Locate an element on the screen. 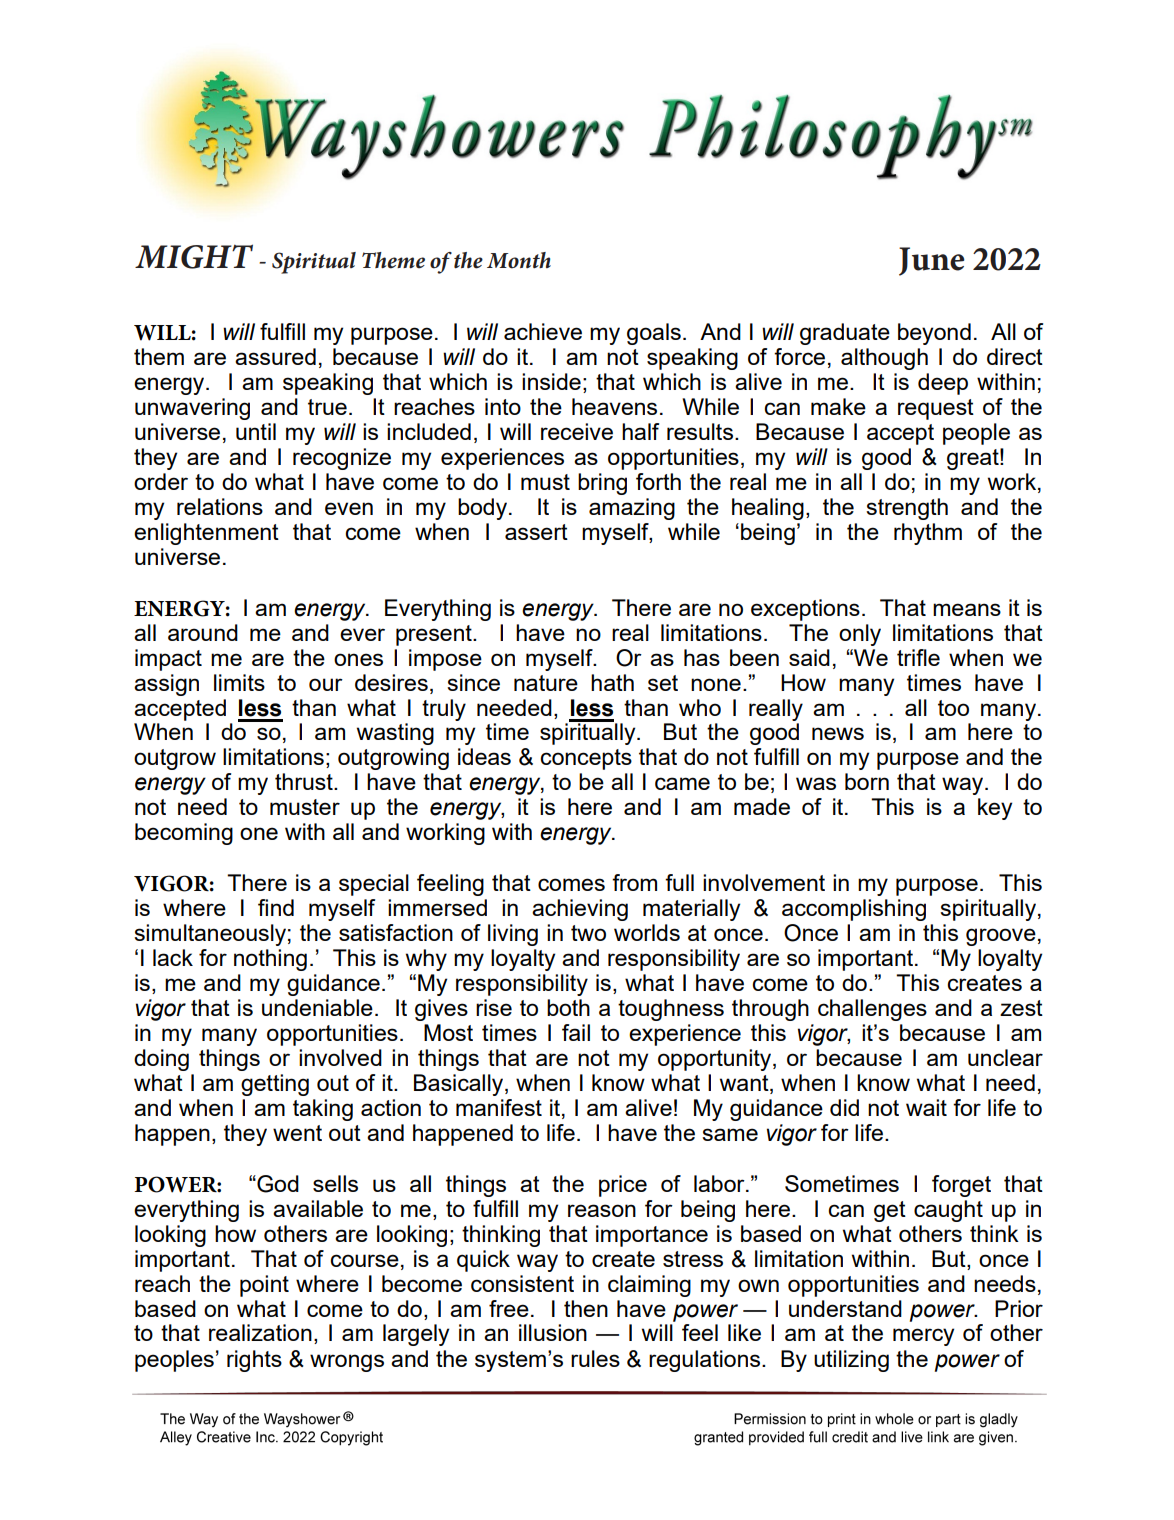 Image resolution: width=1174 pixels, height=1520 pixels. June is located at coordinates (932, 261).
